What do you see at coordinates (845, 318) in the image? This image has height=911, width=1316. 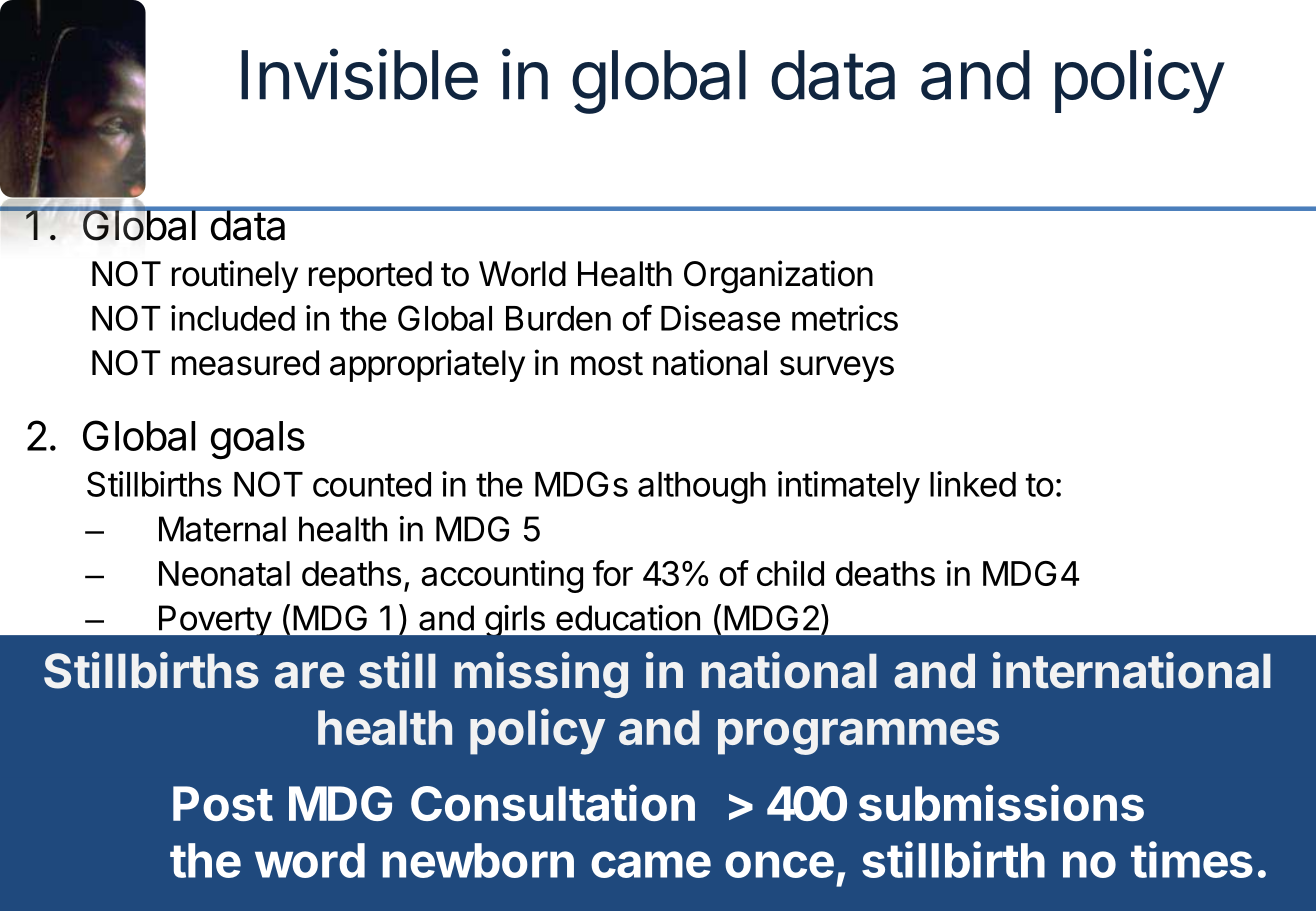 I see `metrics` at bounding box center [845, 318].
